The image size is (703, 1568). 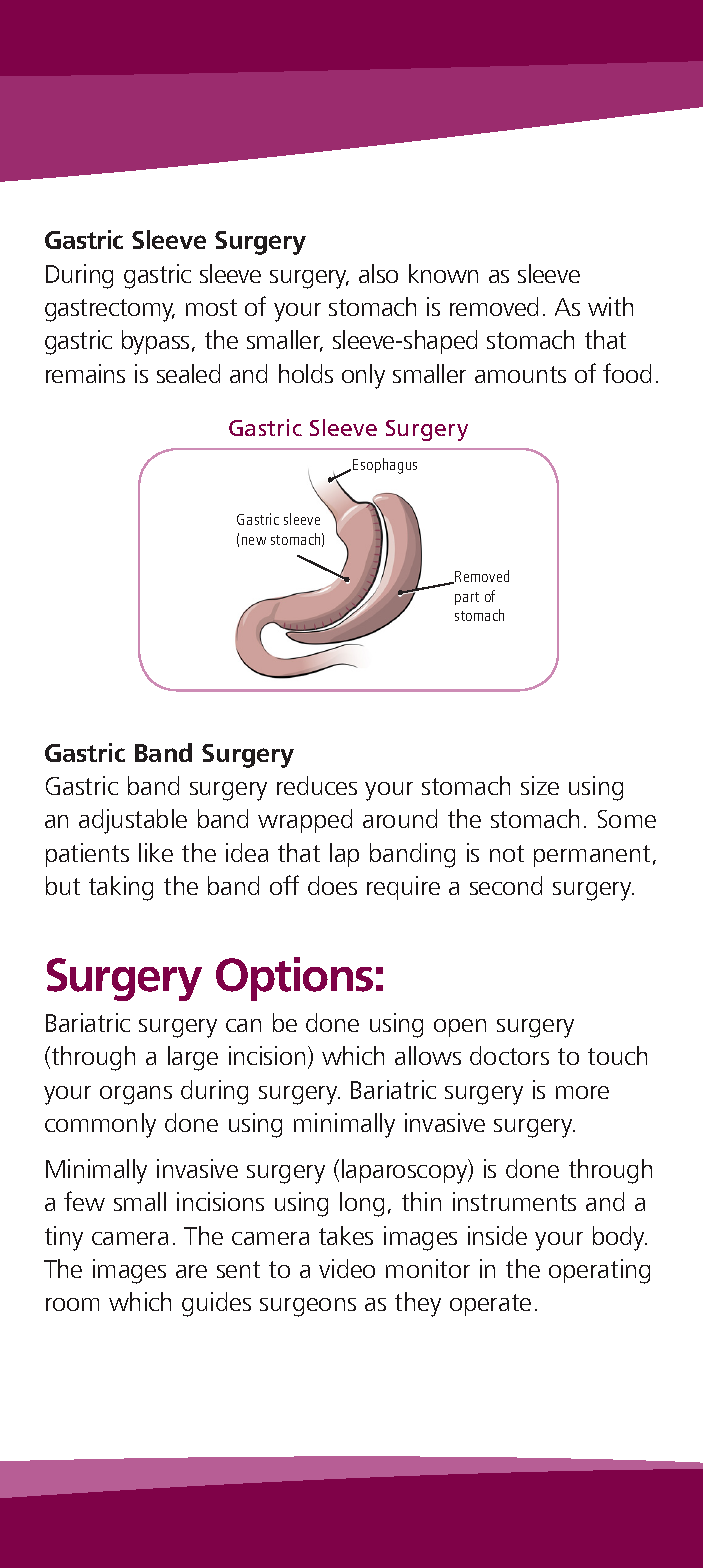 I want to click on also, so click(x=378, y=273).
